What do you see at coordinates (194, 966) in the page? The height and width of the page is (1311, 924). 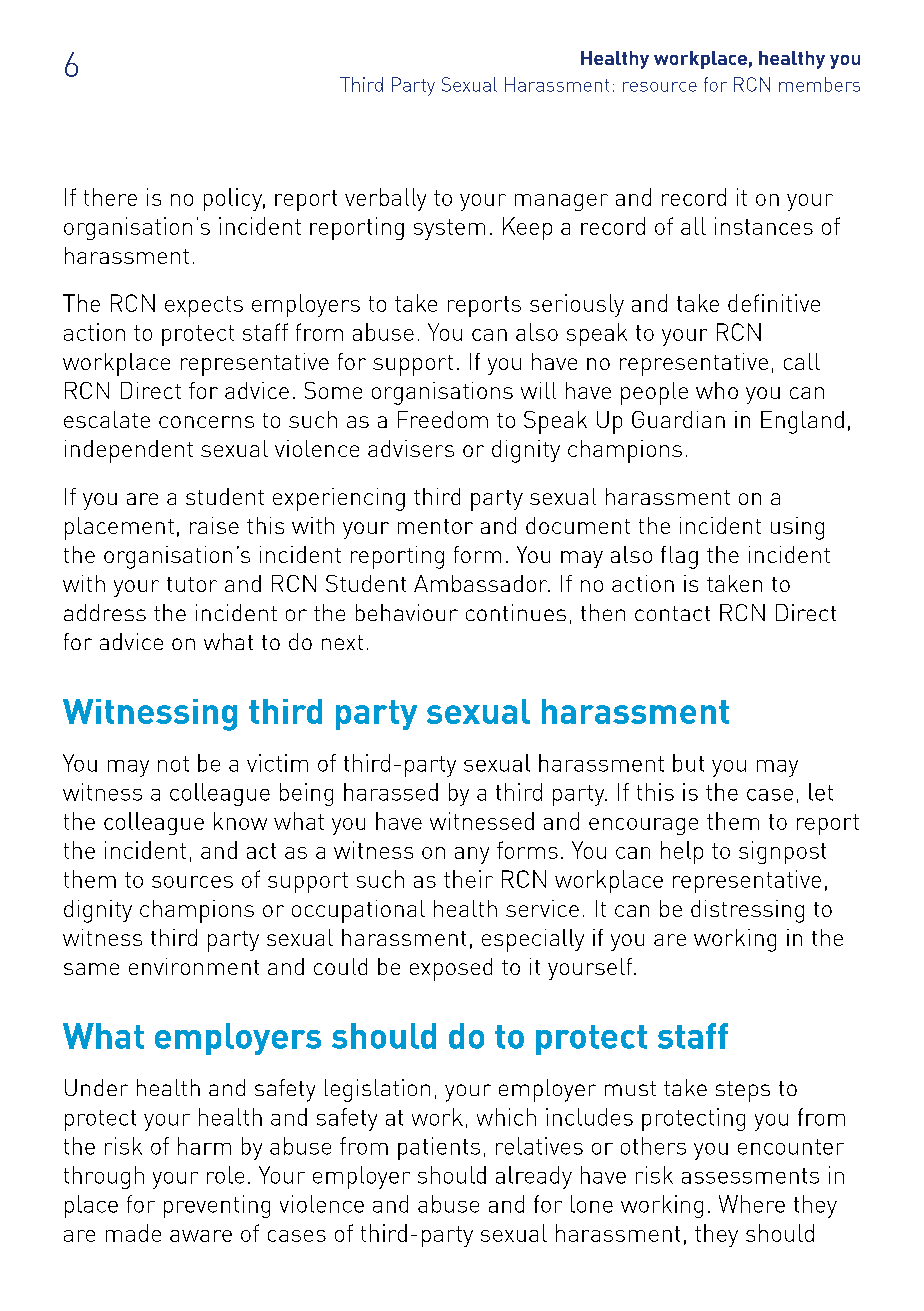 I see `environment` at bounding box center [194, 966].
